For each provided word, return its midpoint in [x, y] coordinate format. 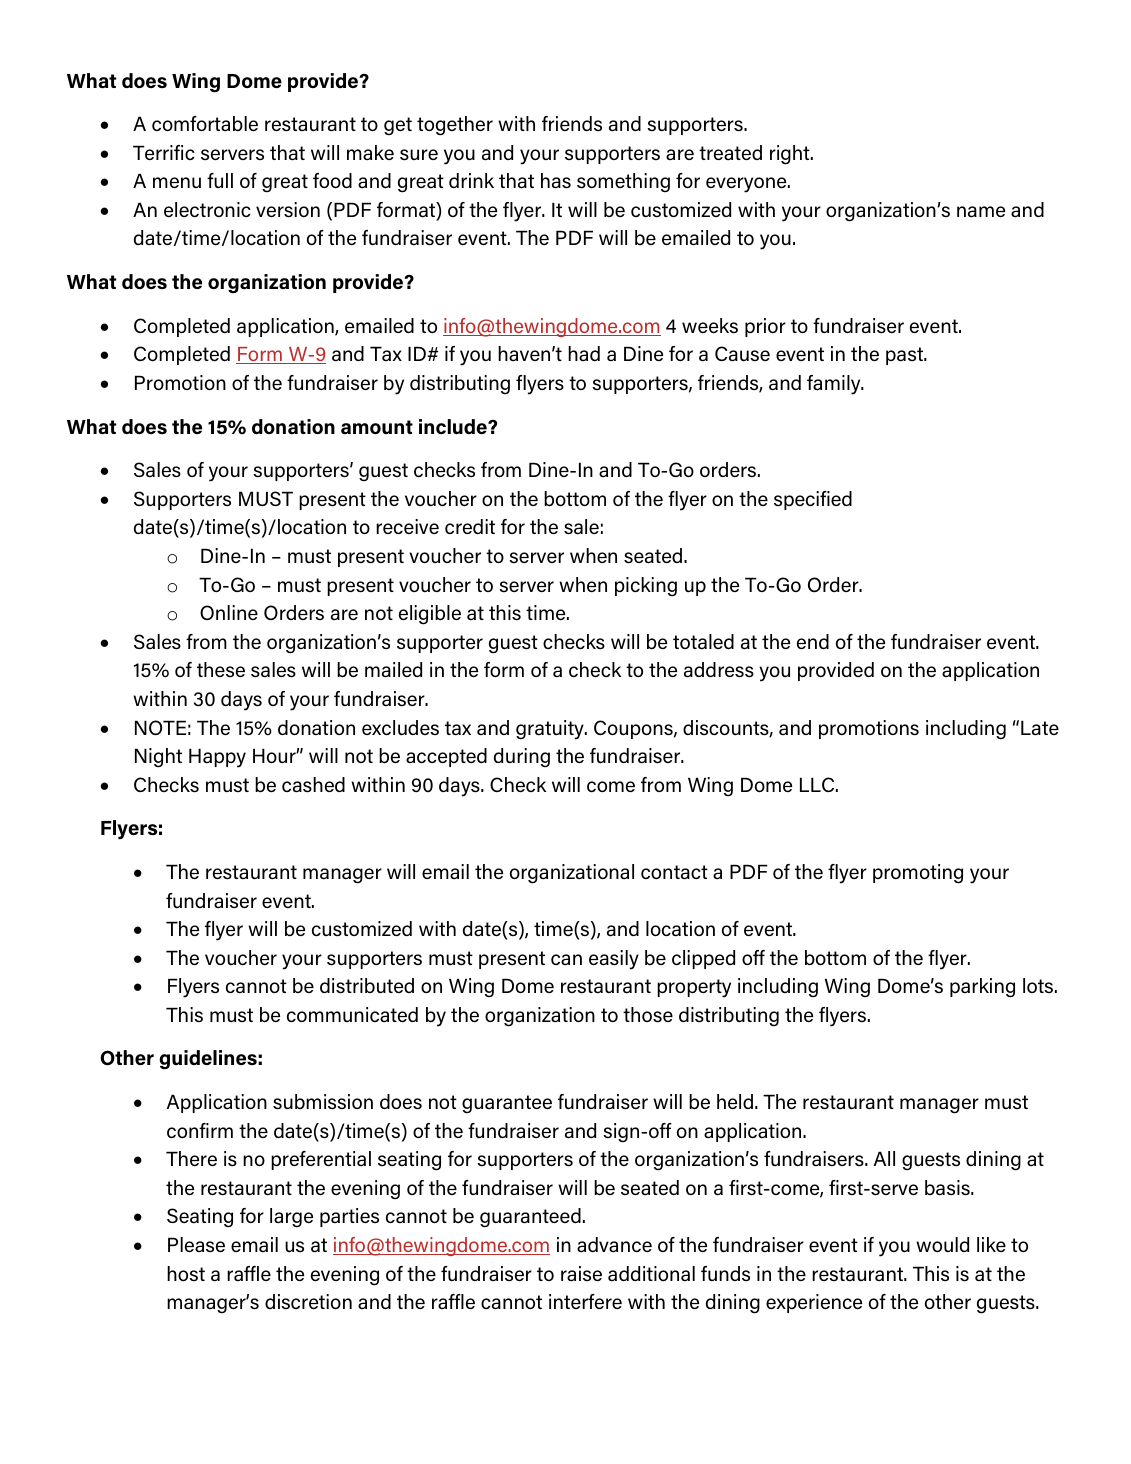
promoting [918, 874]
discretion [308, 1301]
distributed [367, 986]
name [981, 212]
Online [229, 612]
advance [614, 1244]
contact [674, 872]
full [220, 180]
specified [813, 500]
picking [646, 587]
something [623, 183]
